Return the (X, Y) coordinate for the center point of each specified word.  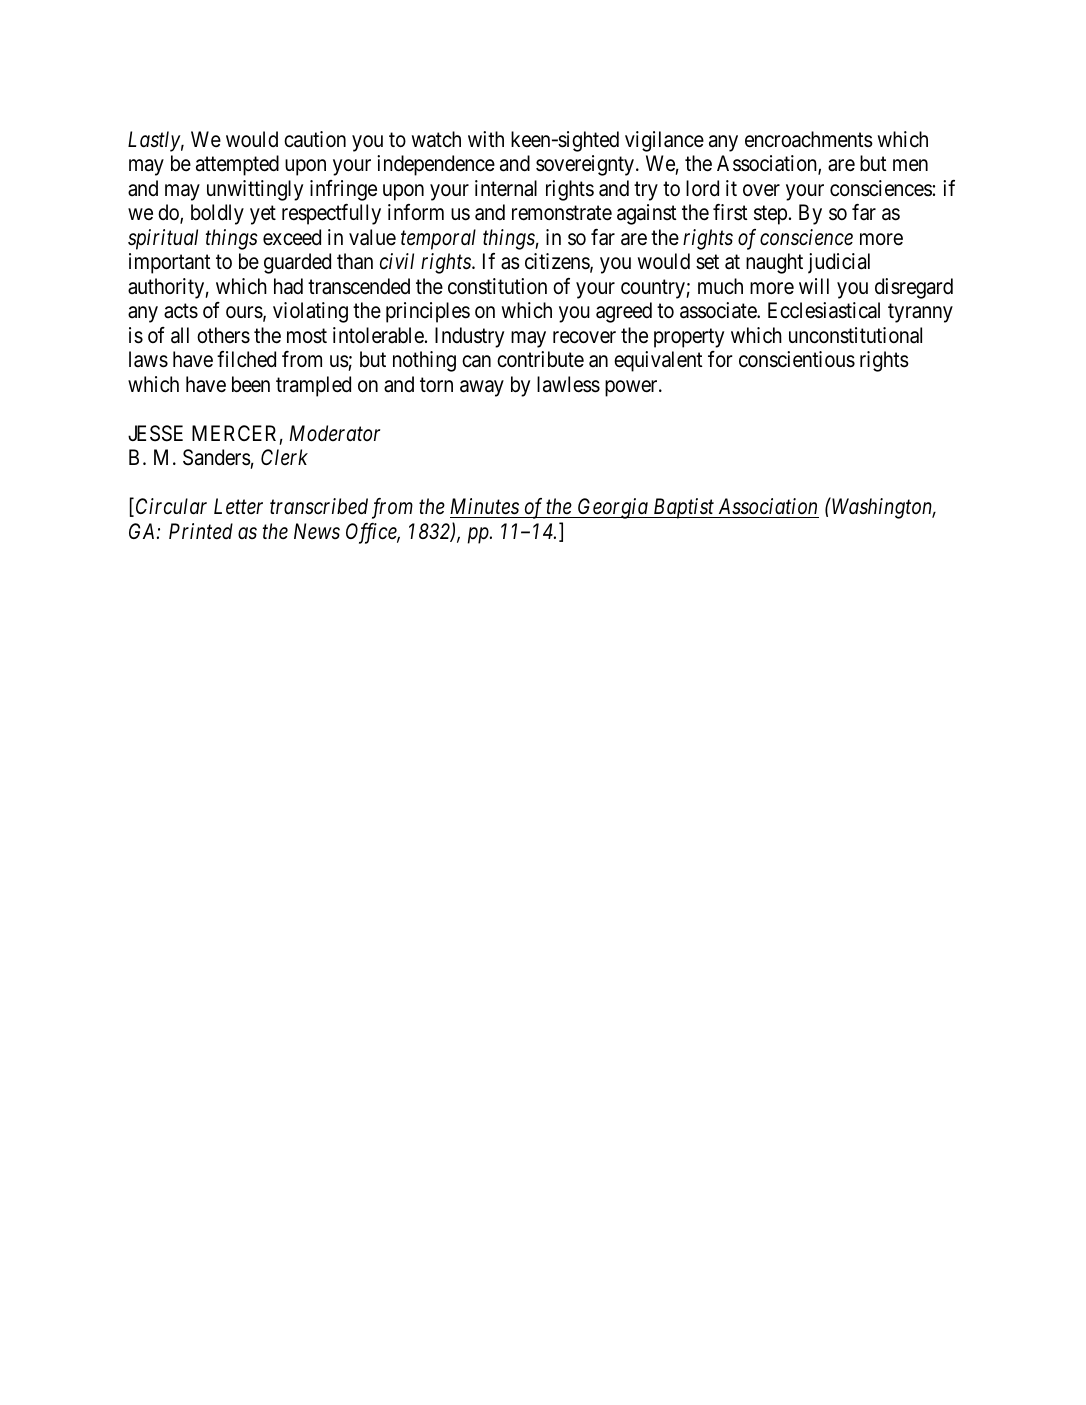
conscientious (797, 359)
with (486, 139)
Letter (238, 506)
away (482, 388)
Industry (469, 337)
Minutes (485, 506)
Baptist (684, 508)
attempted (237, 165)
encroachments (809, 139)
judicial (839, 263)
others (223, 335)
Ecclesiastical (824, 310)
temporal (438, 239)
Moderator (335, 433)
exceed (292, 237)
